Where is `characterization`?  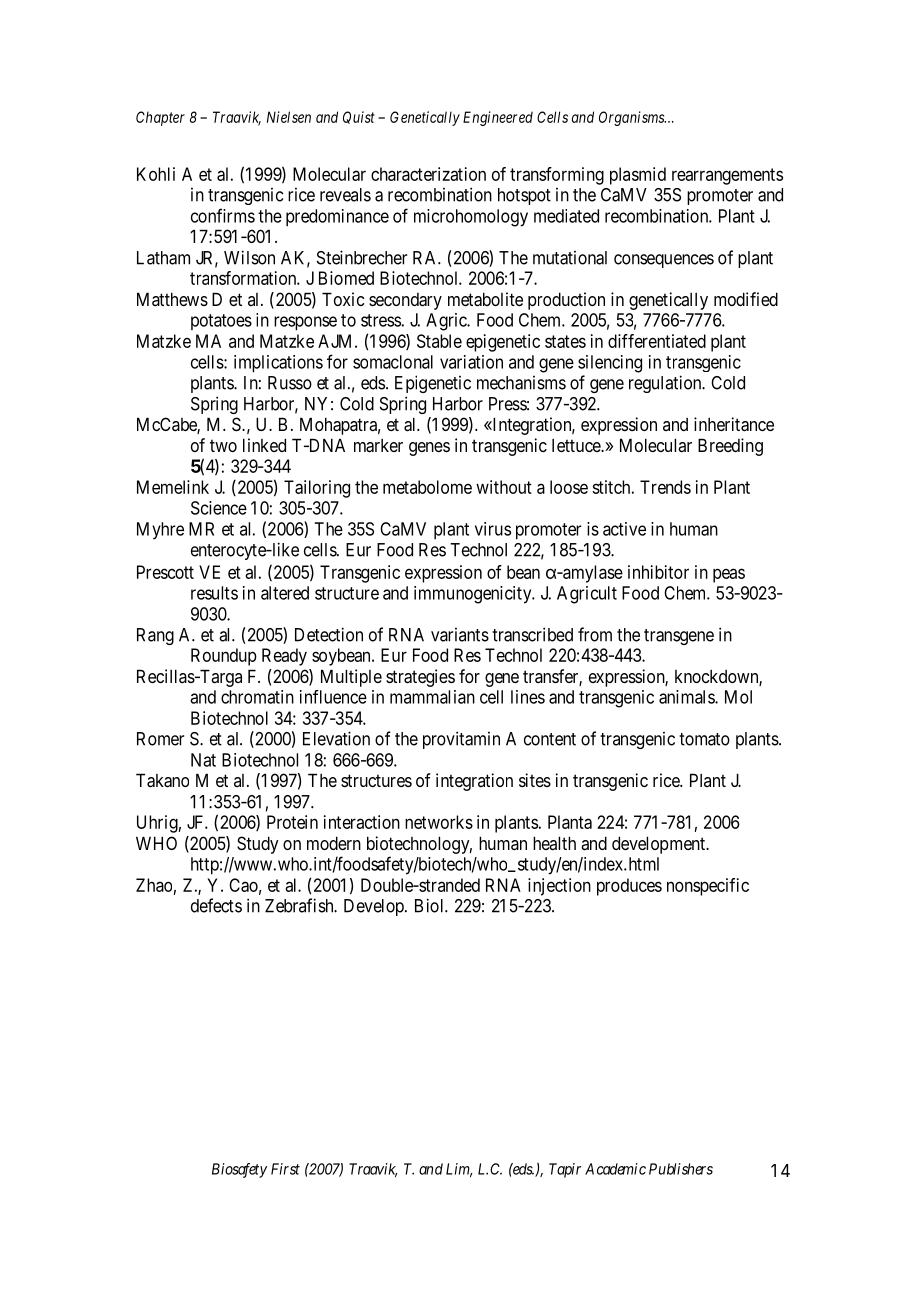 characterization is located at coordinates (428, 174).
